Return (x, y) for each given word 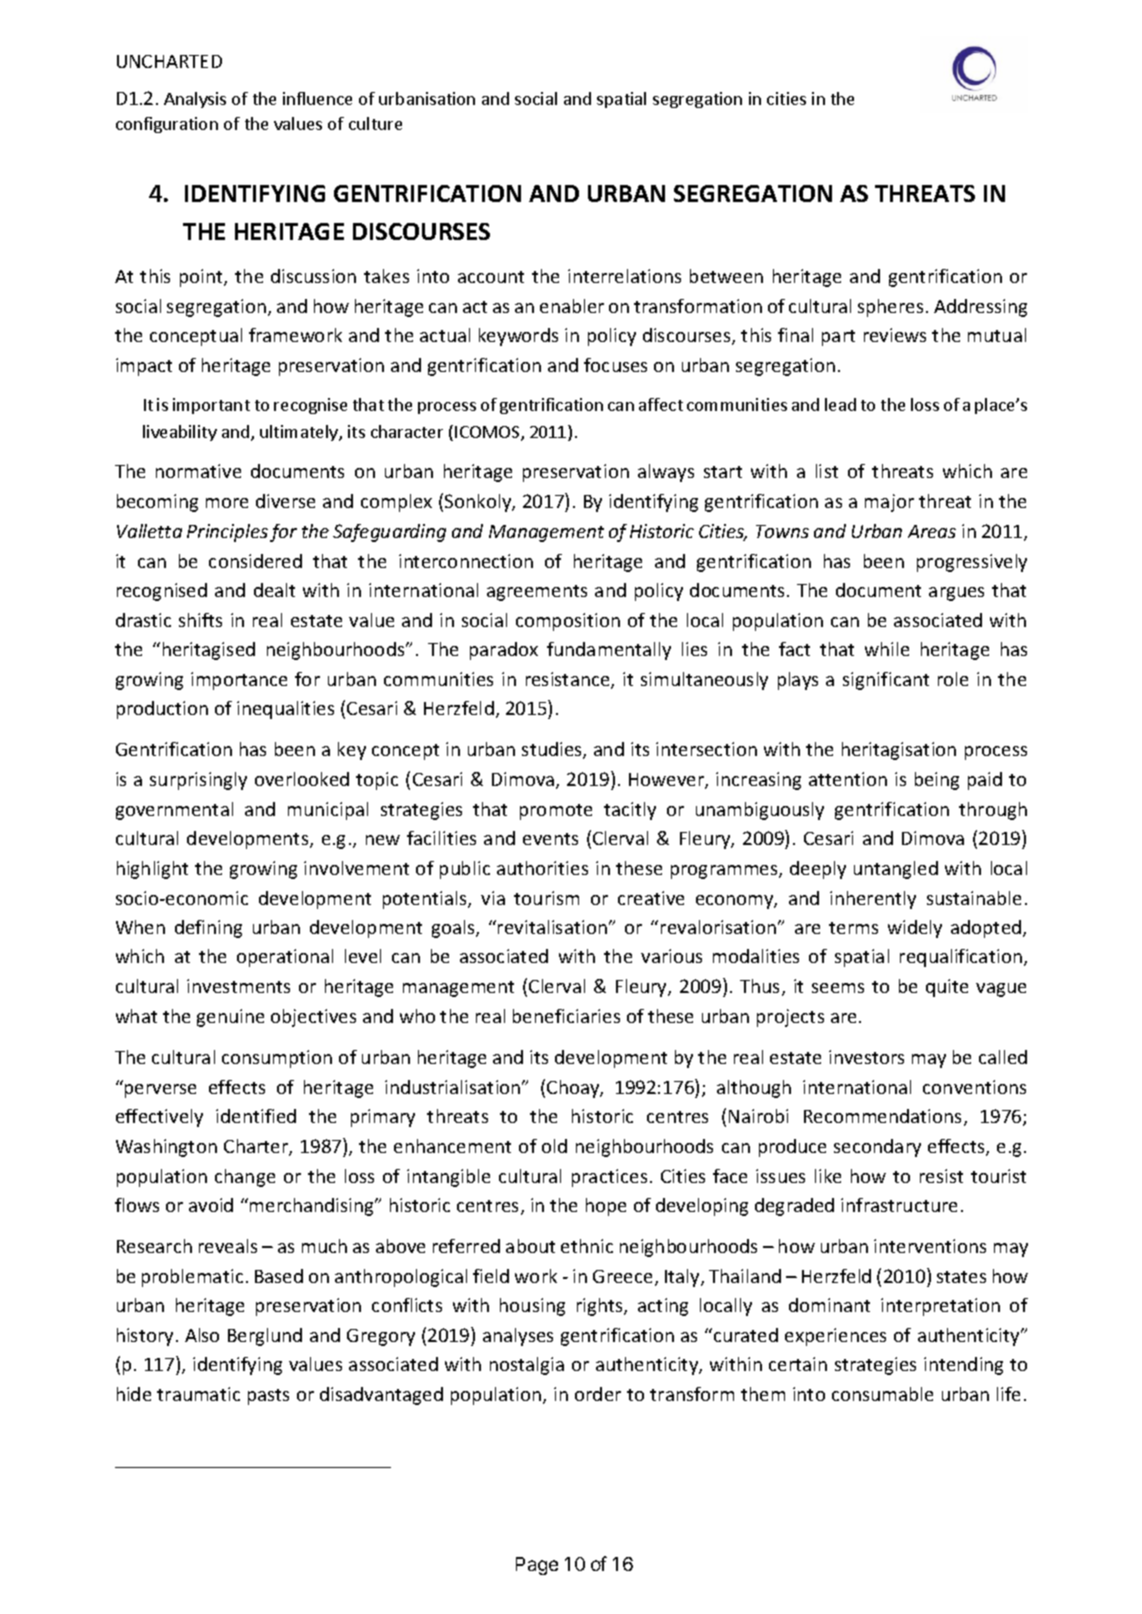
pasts (268, 1397)
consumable (882, 1394)
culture (375, 123)
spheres (890, 308)
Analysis (195, 100)
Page (537, 1566)
